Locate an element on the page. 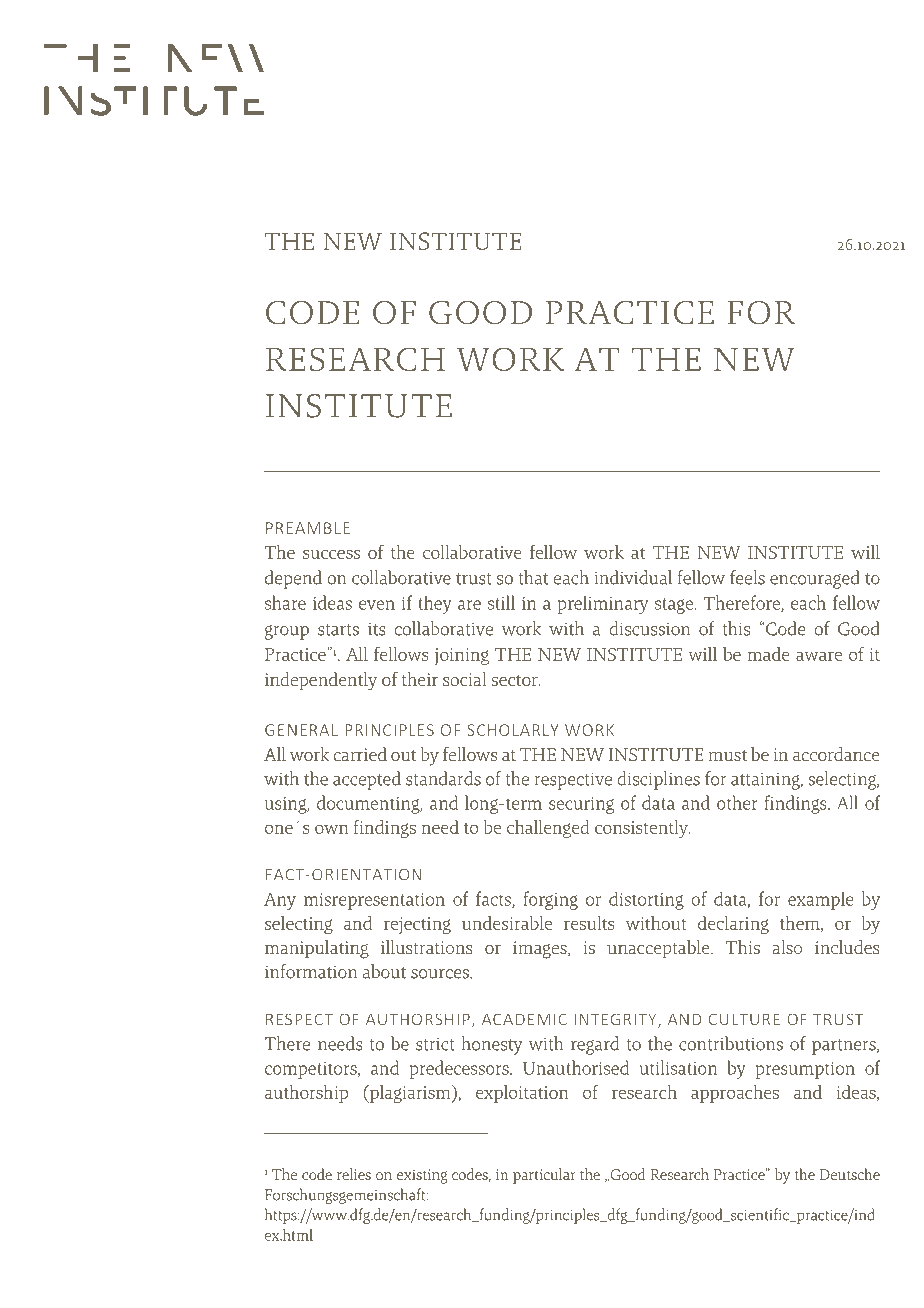 The height and width of the image is (1308, 924). must is located at coordinates (727, 755).
